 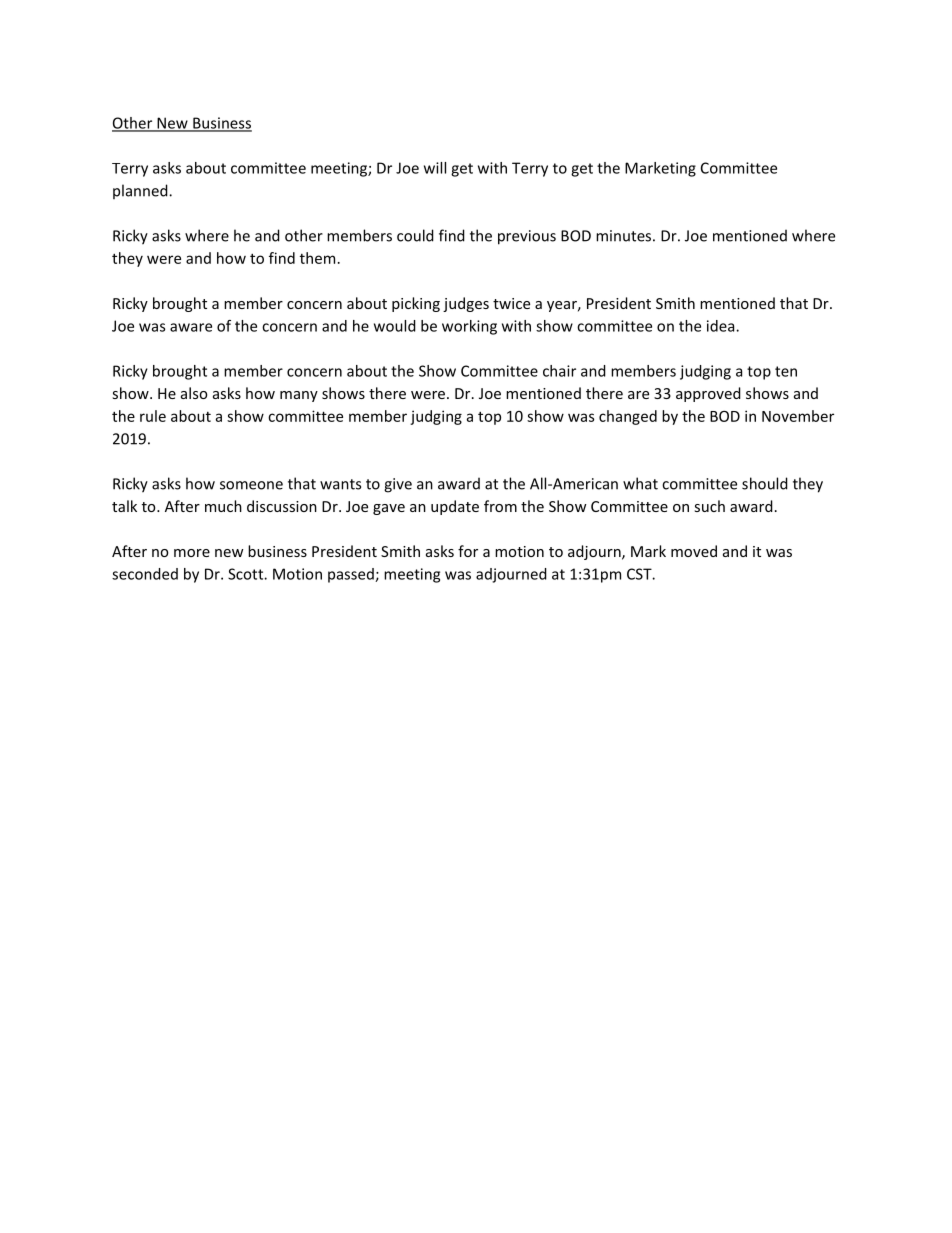 What do you see at coordinates (153, 416) in the screenshot?
I see `rule` at bounding box center [153, 416].
